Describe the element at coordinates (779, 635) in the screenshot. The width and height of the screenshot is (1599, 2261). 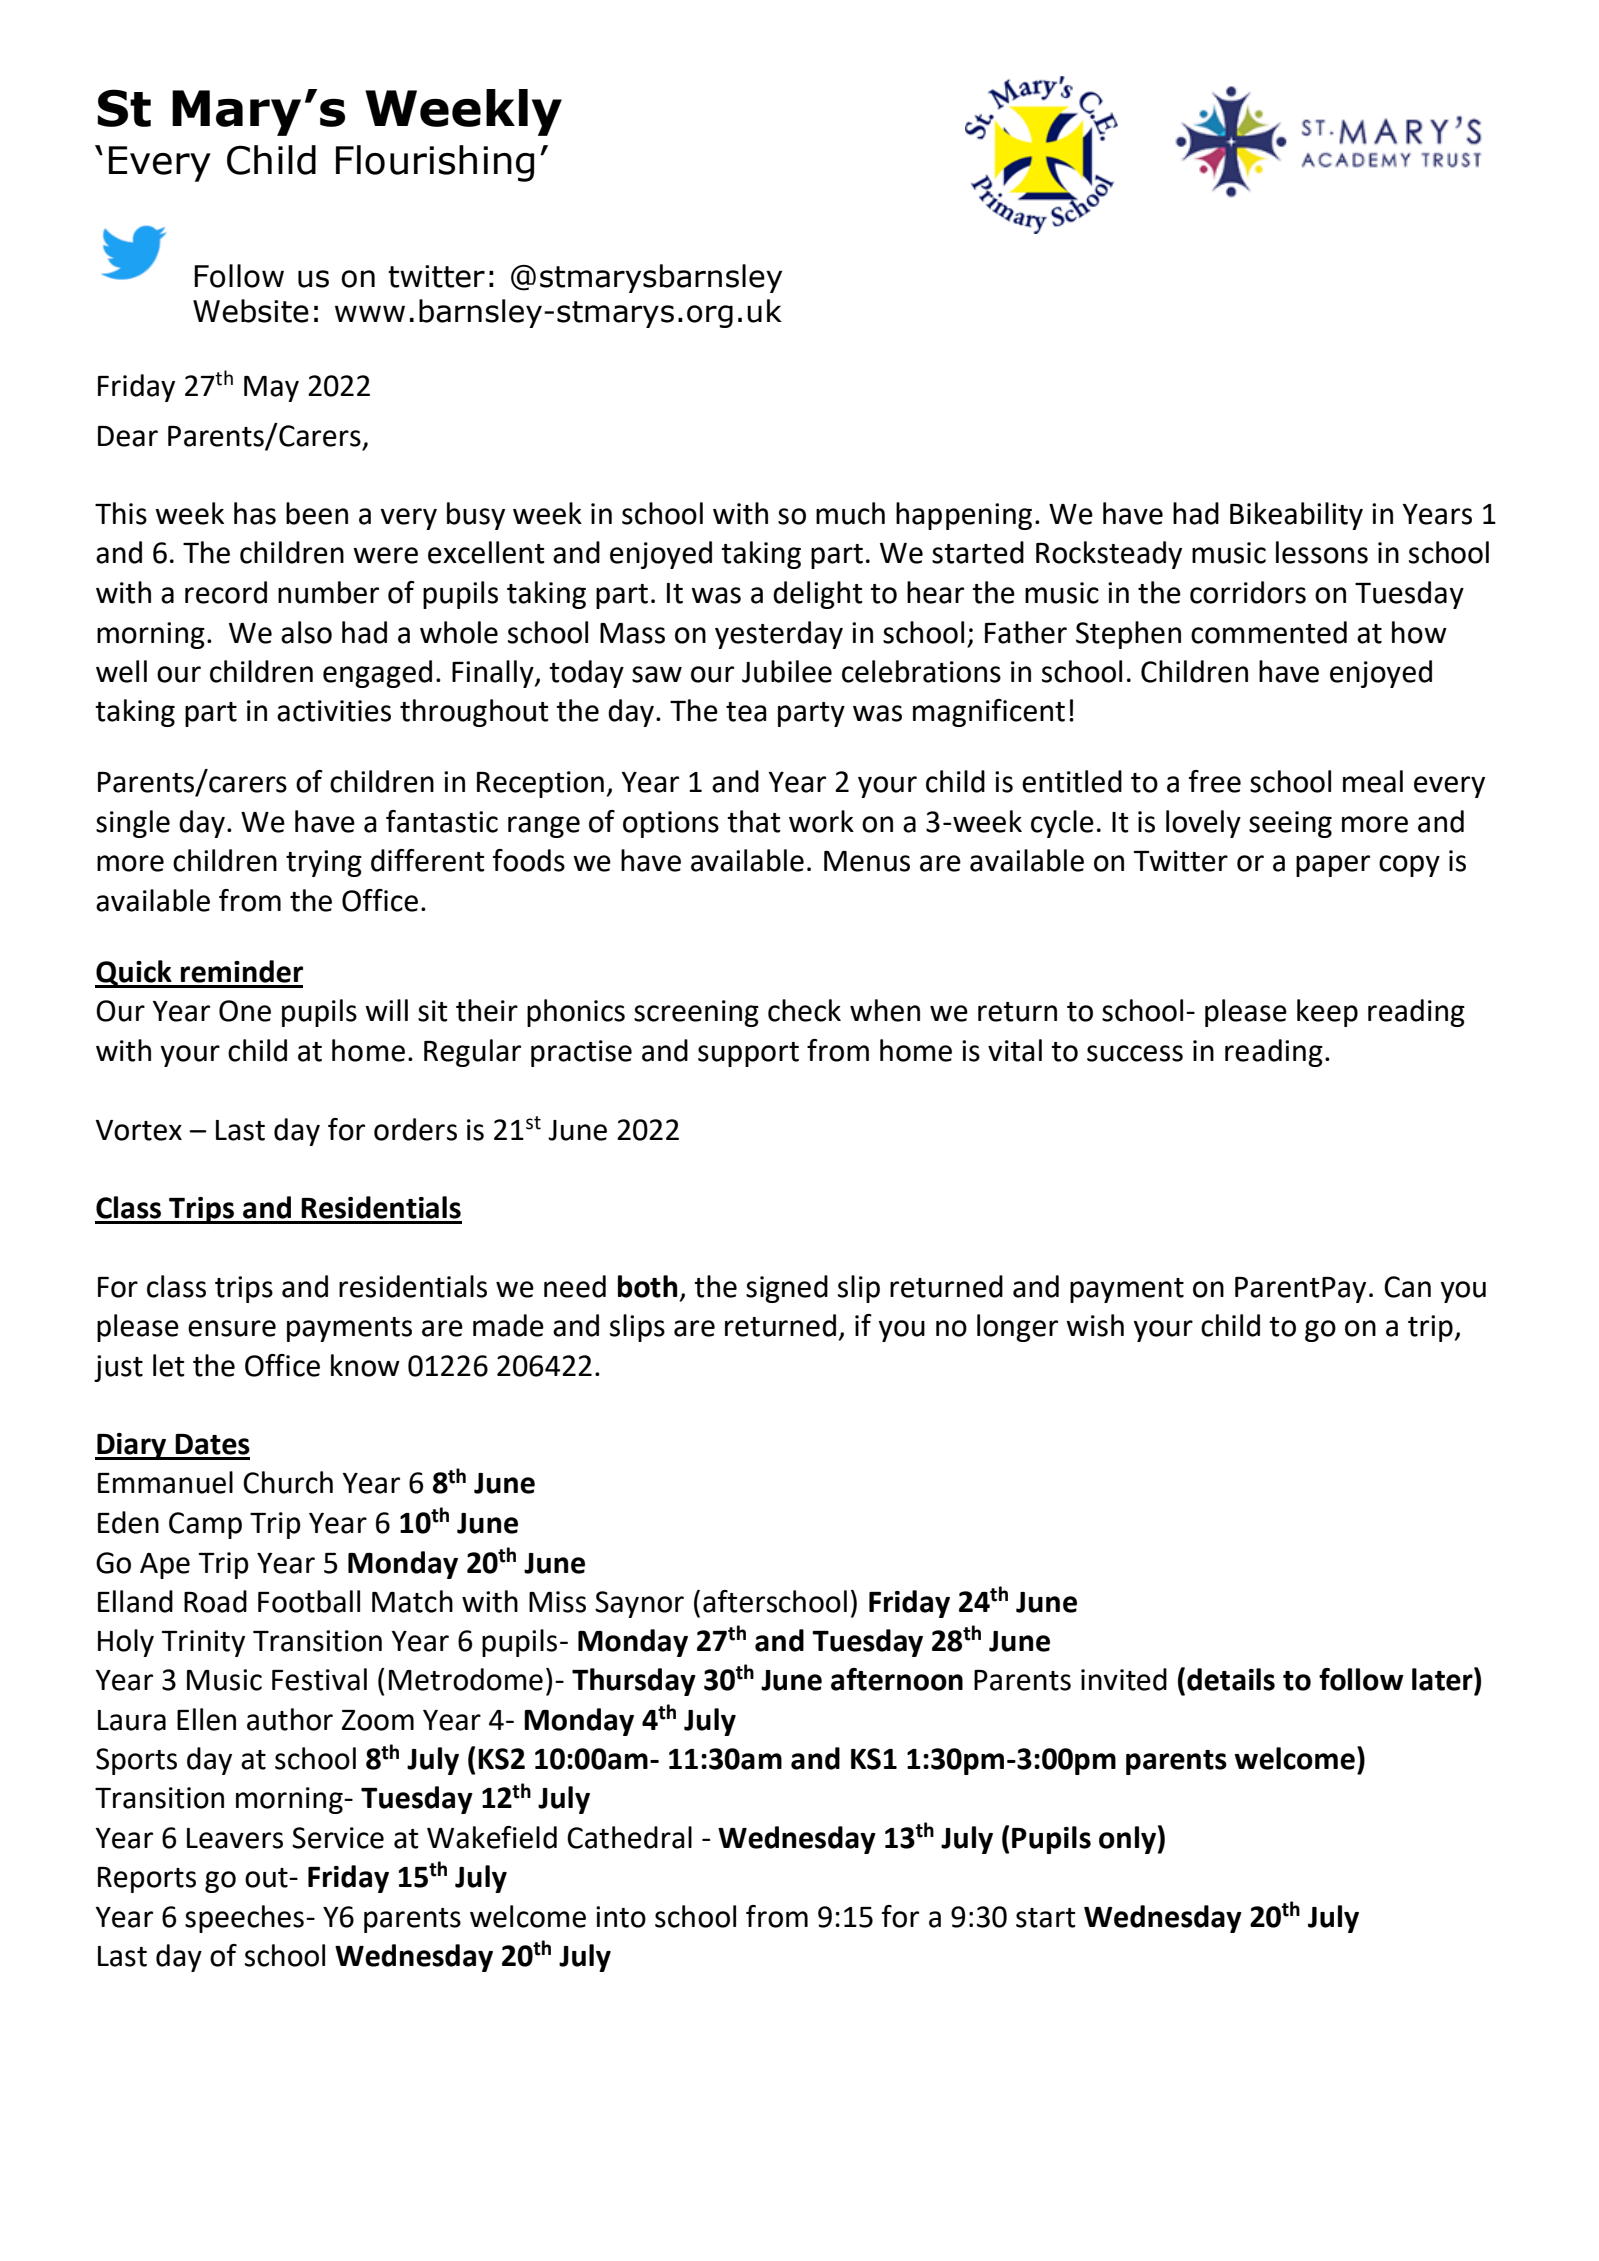
I see `yesterday` at that location.
